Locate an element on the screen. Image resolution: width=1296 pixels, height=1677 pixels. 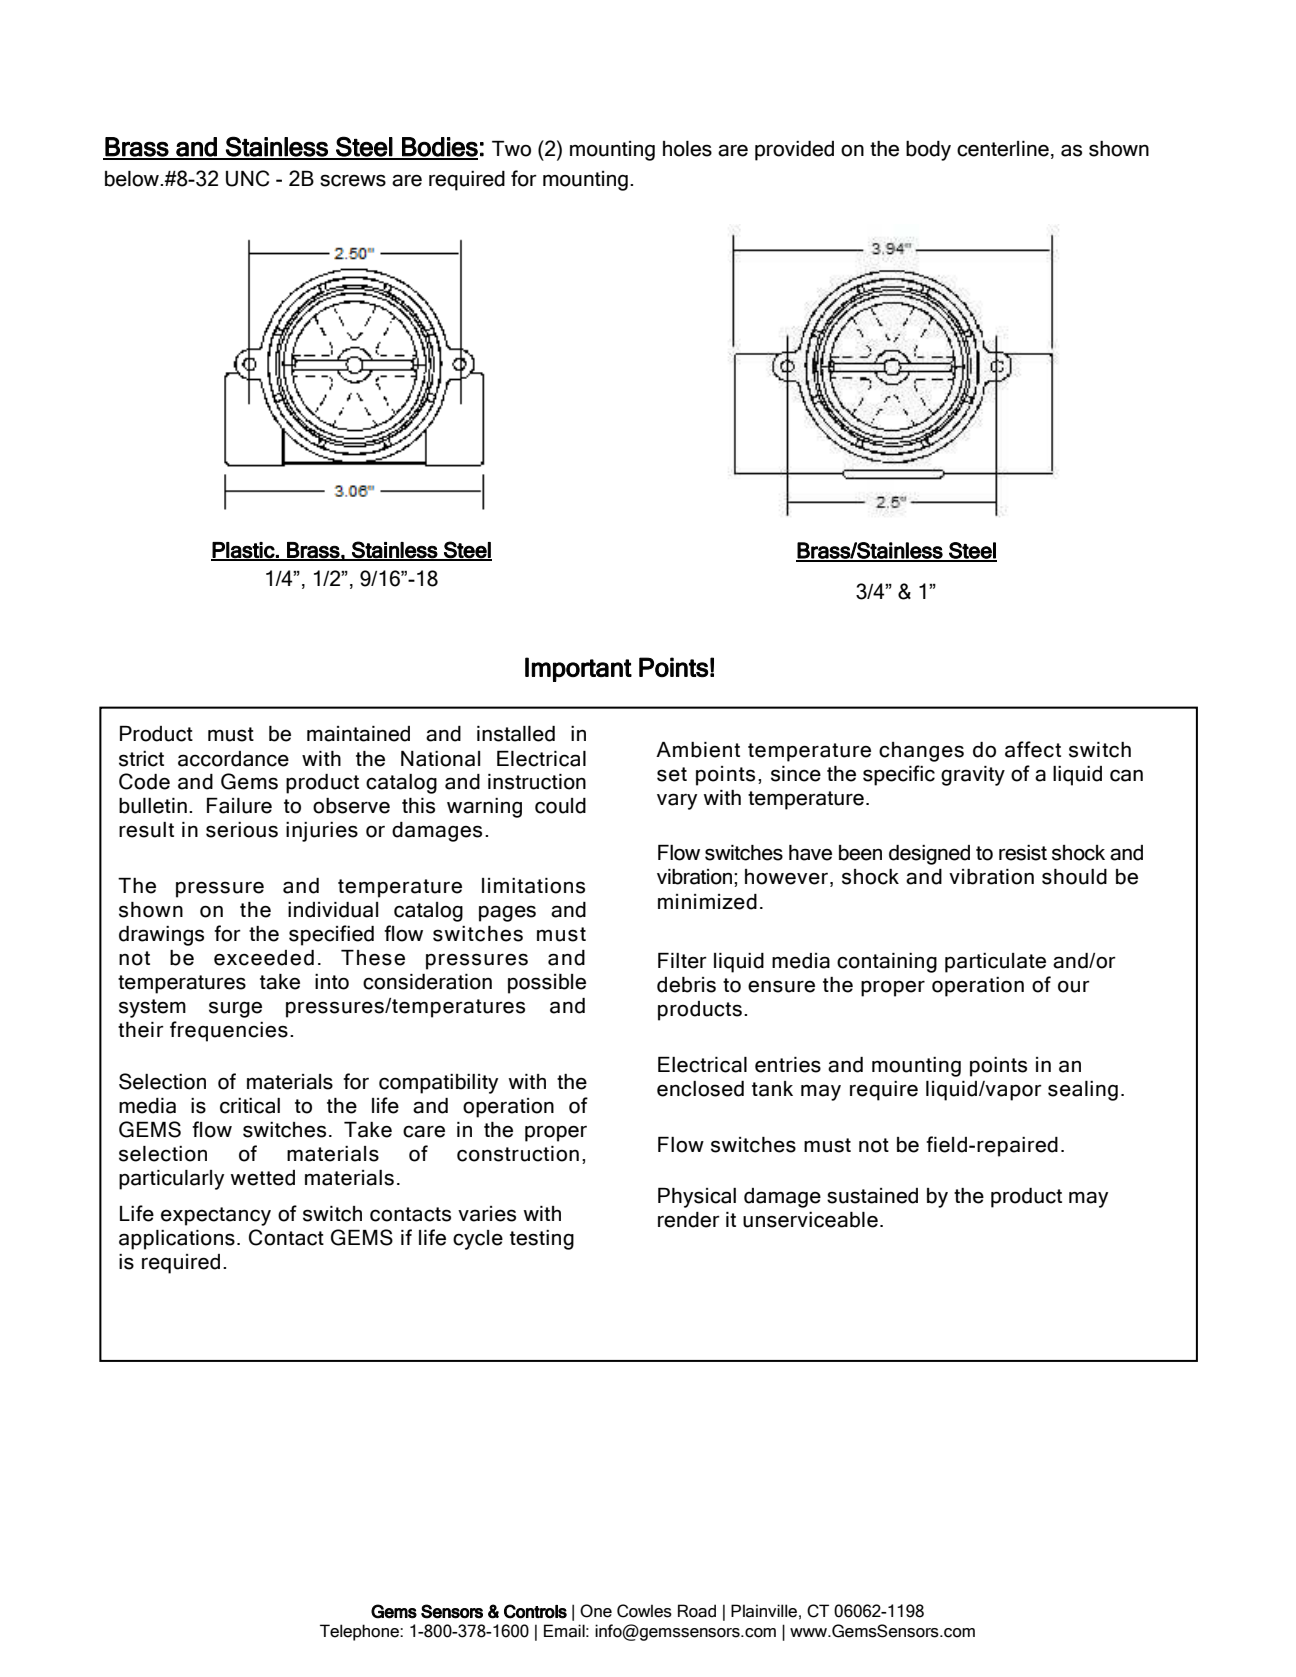
Telephone is located at coordinates (360, 1632).
